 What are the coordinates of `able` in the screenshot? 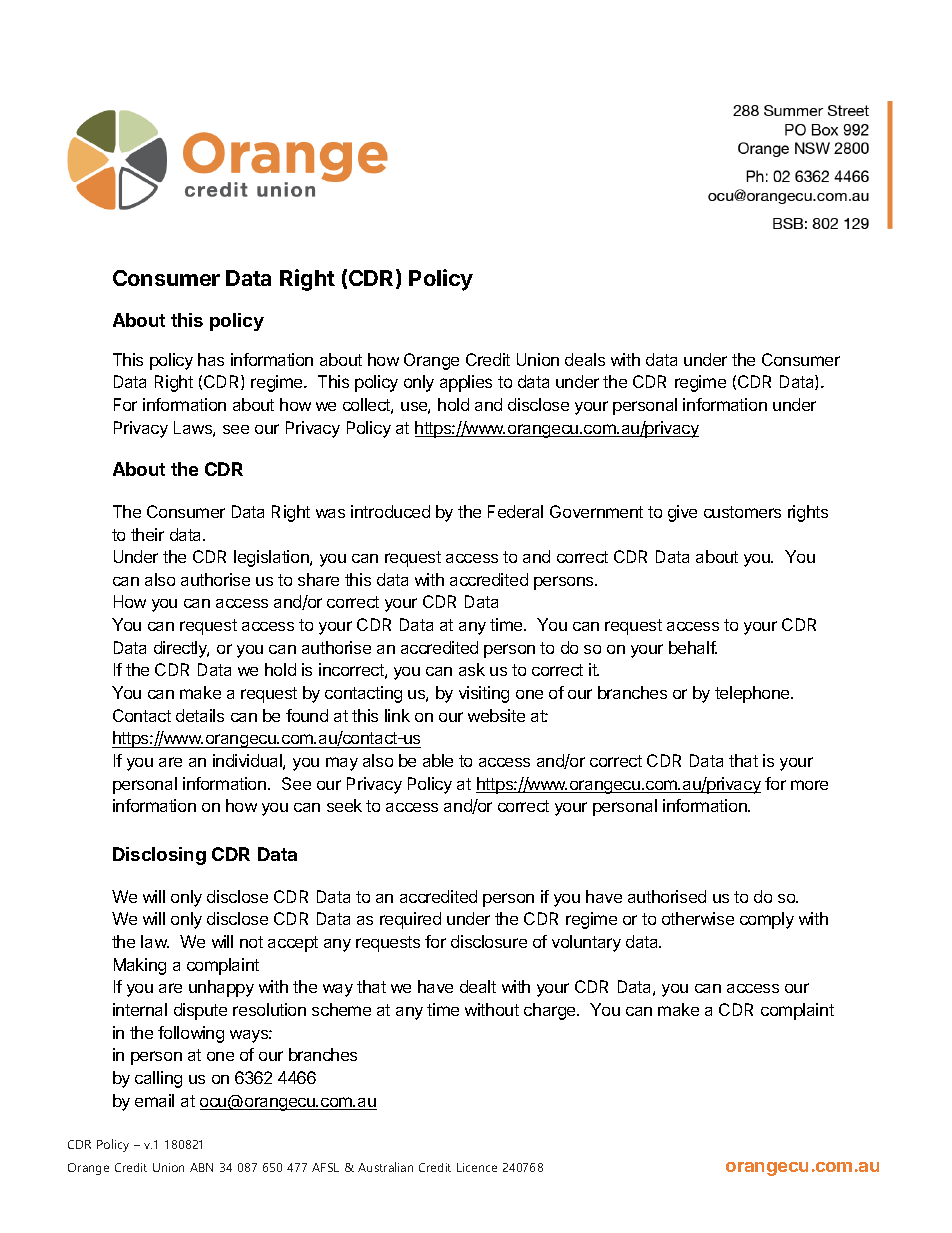 It's located at (438, 760).
